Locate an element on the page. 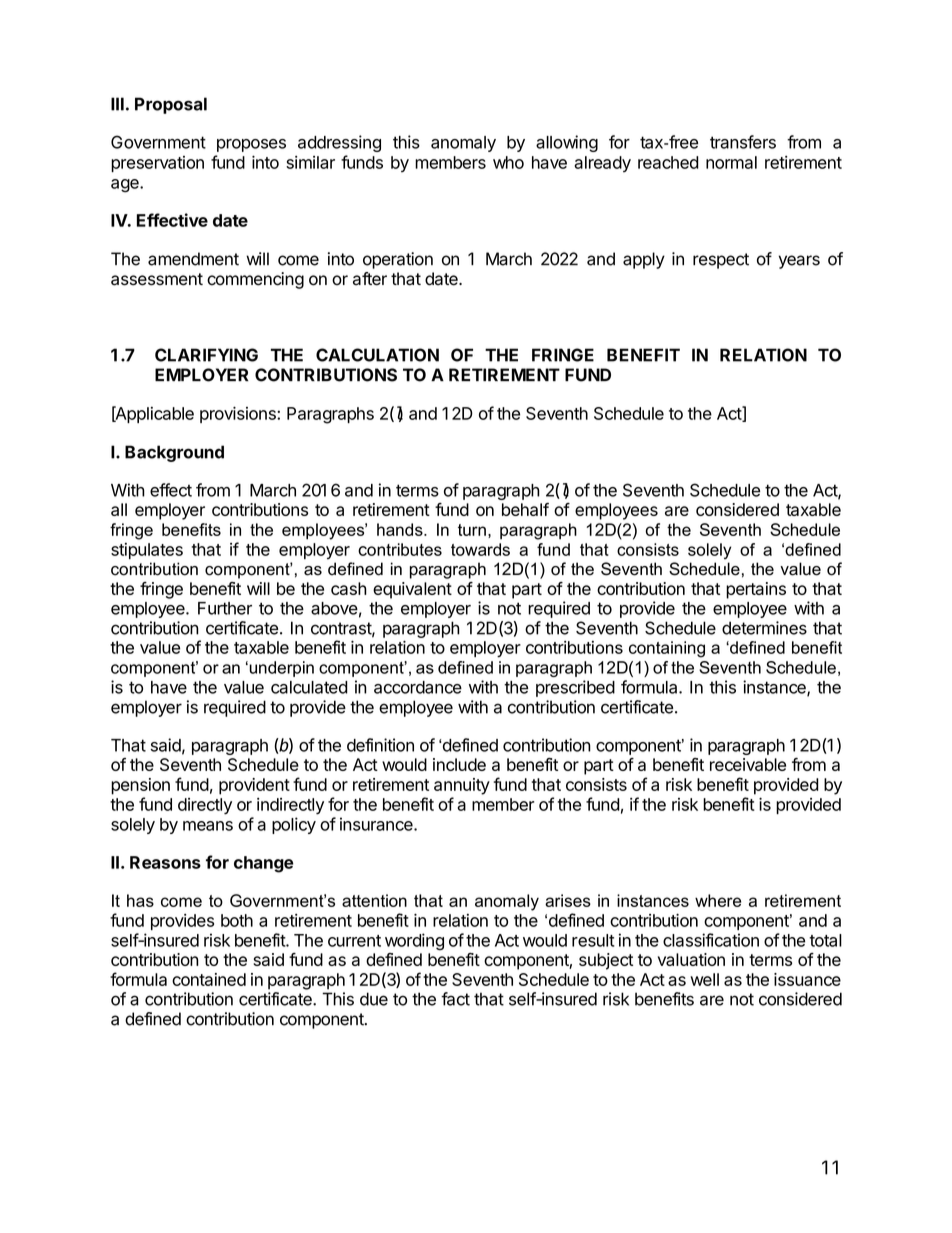 The image size is (952, 1233). accordance is located at coordinates (418, 687).
